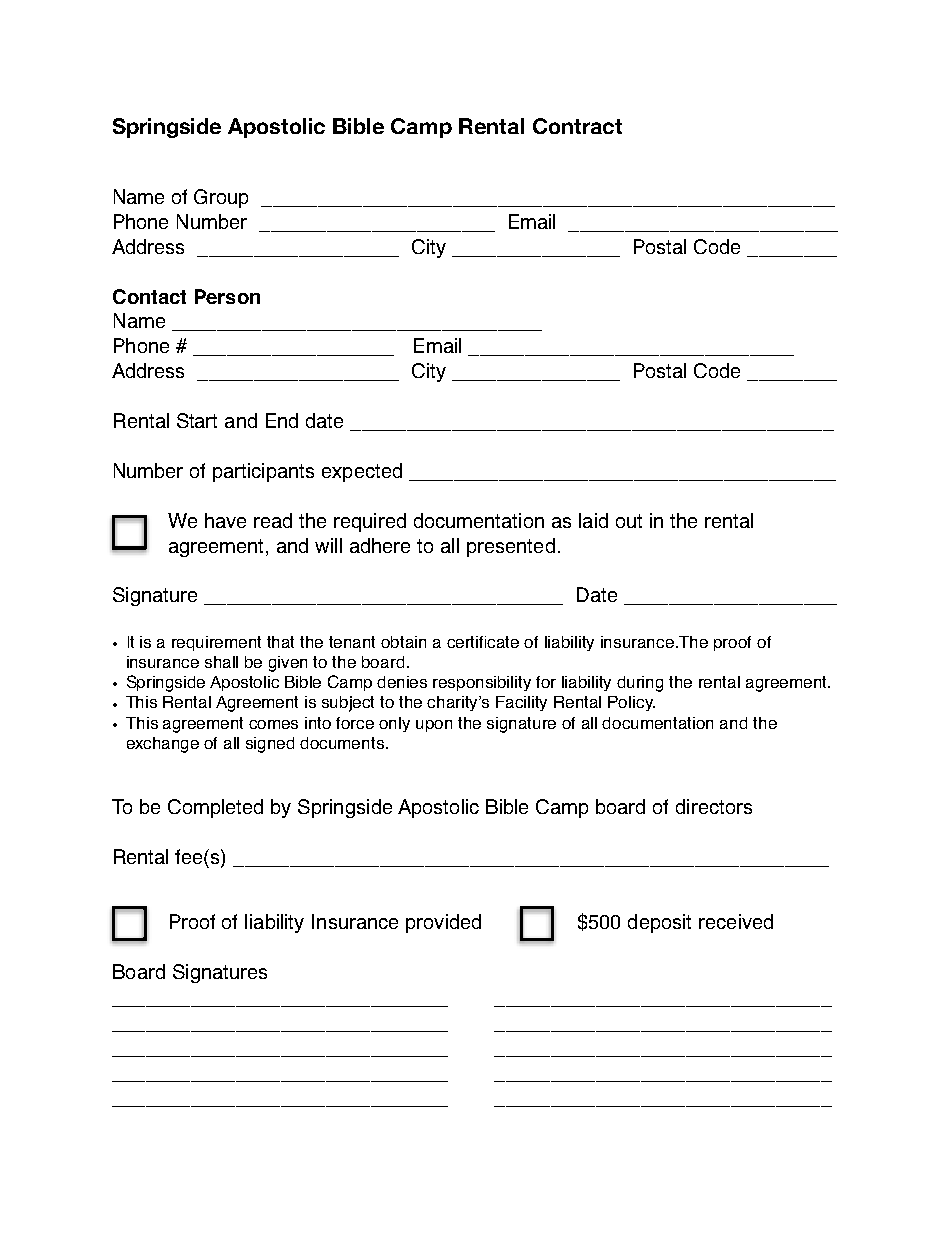 This page has width=952, height=1233. I want to click on Contract, so click(577, 126).
